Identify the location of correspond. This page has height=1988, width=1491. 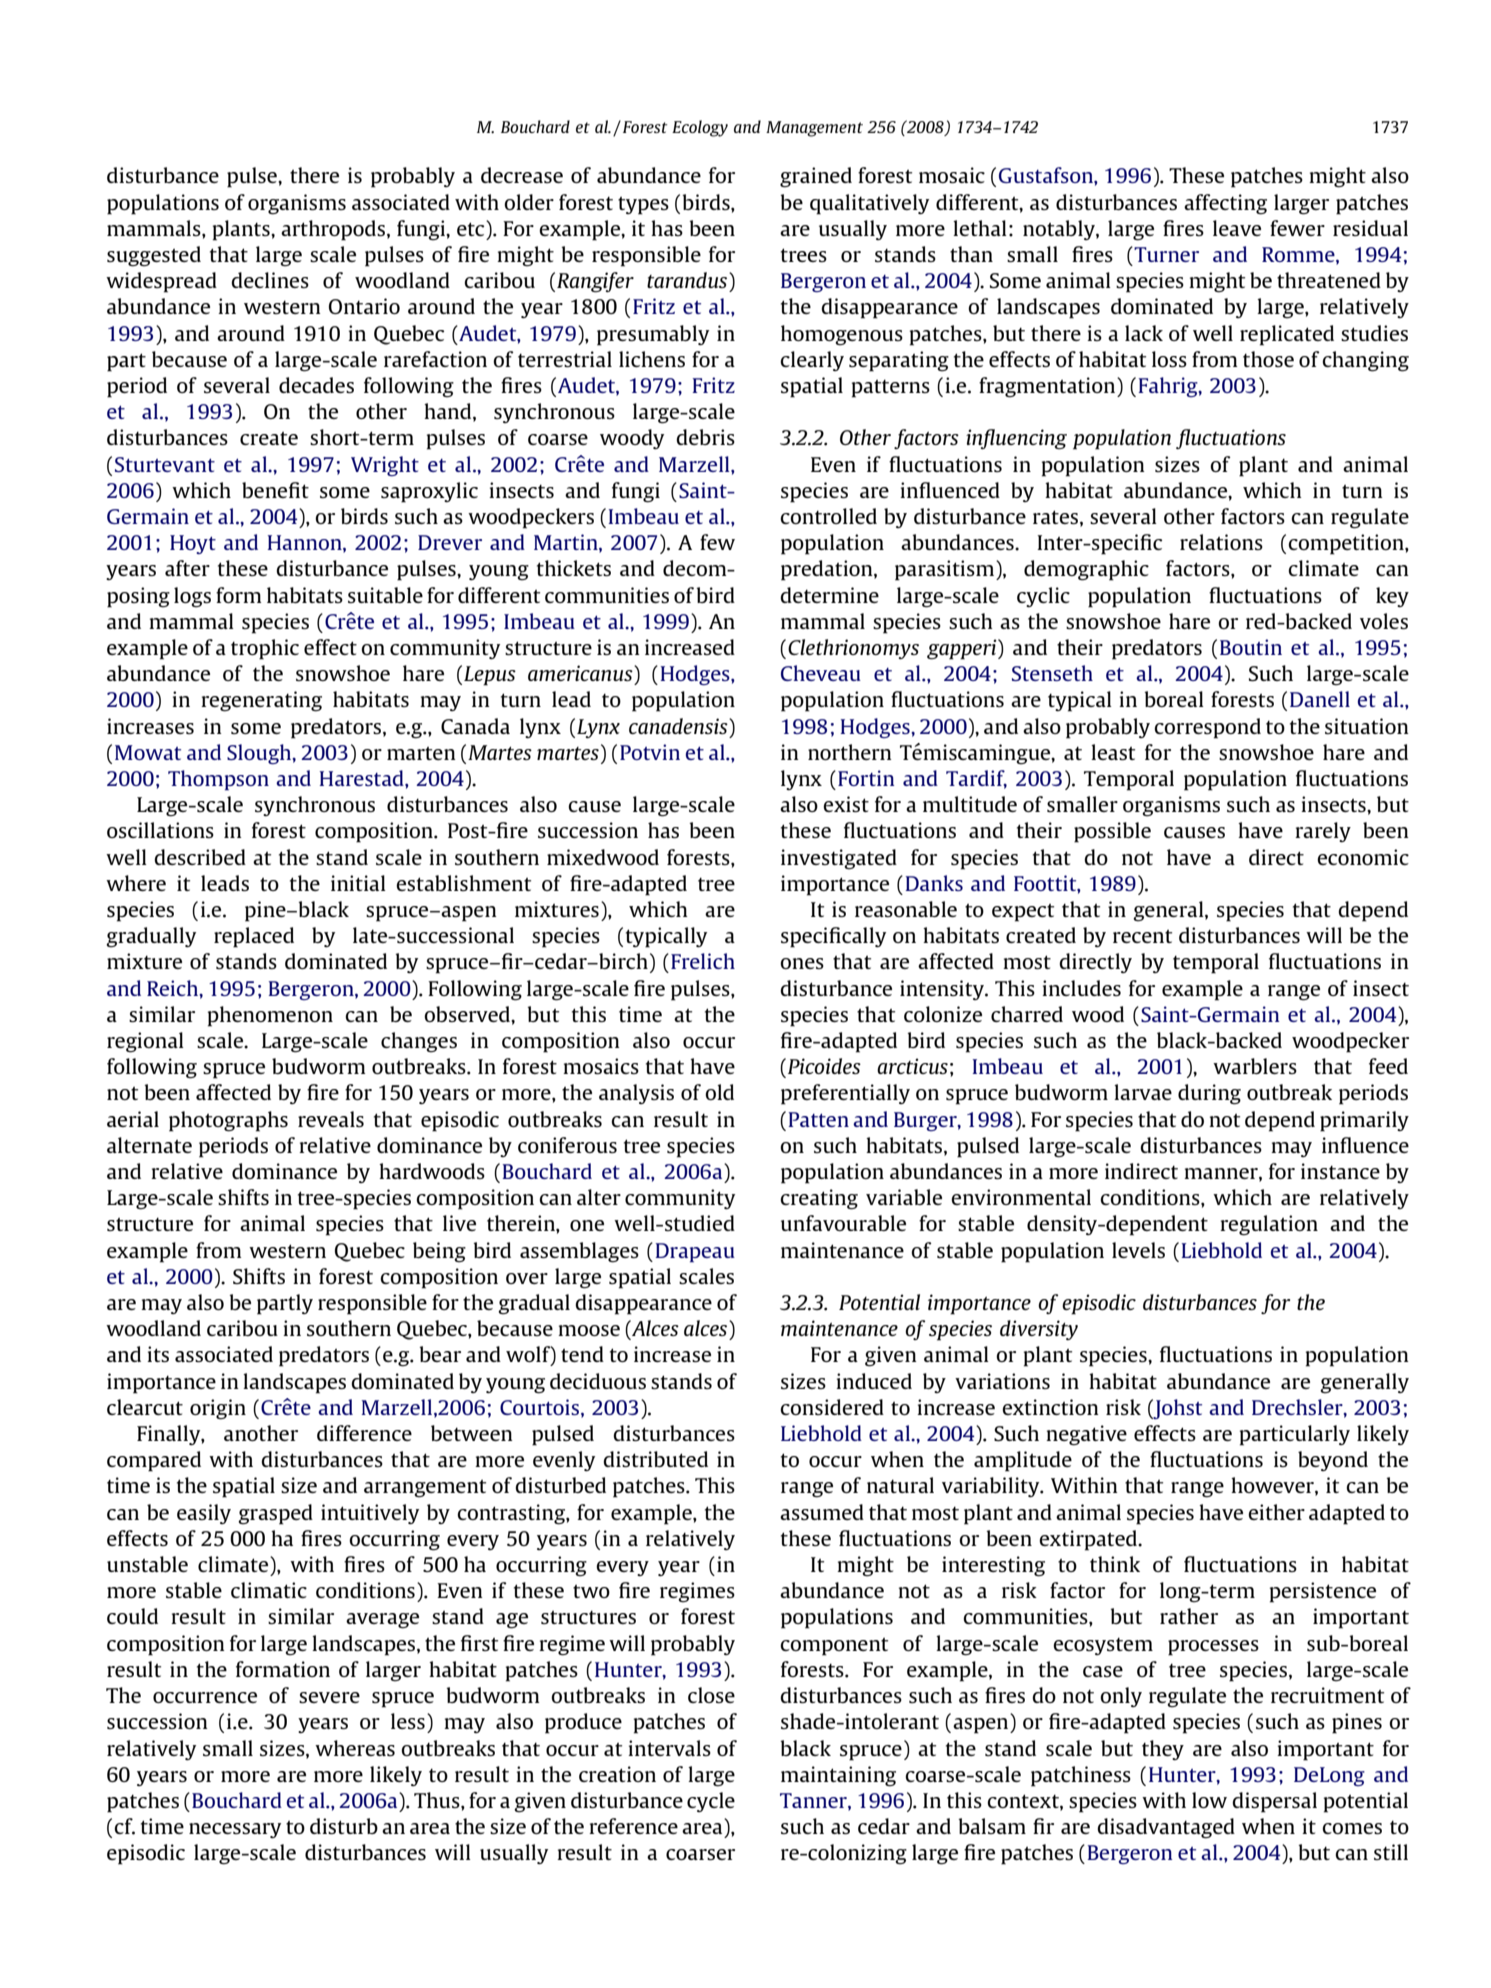
(1207, 728).
